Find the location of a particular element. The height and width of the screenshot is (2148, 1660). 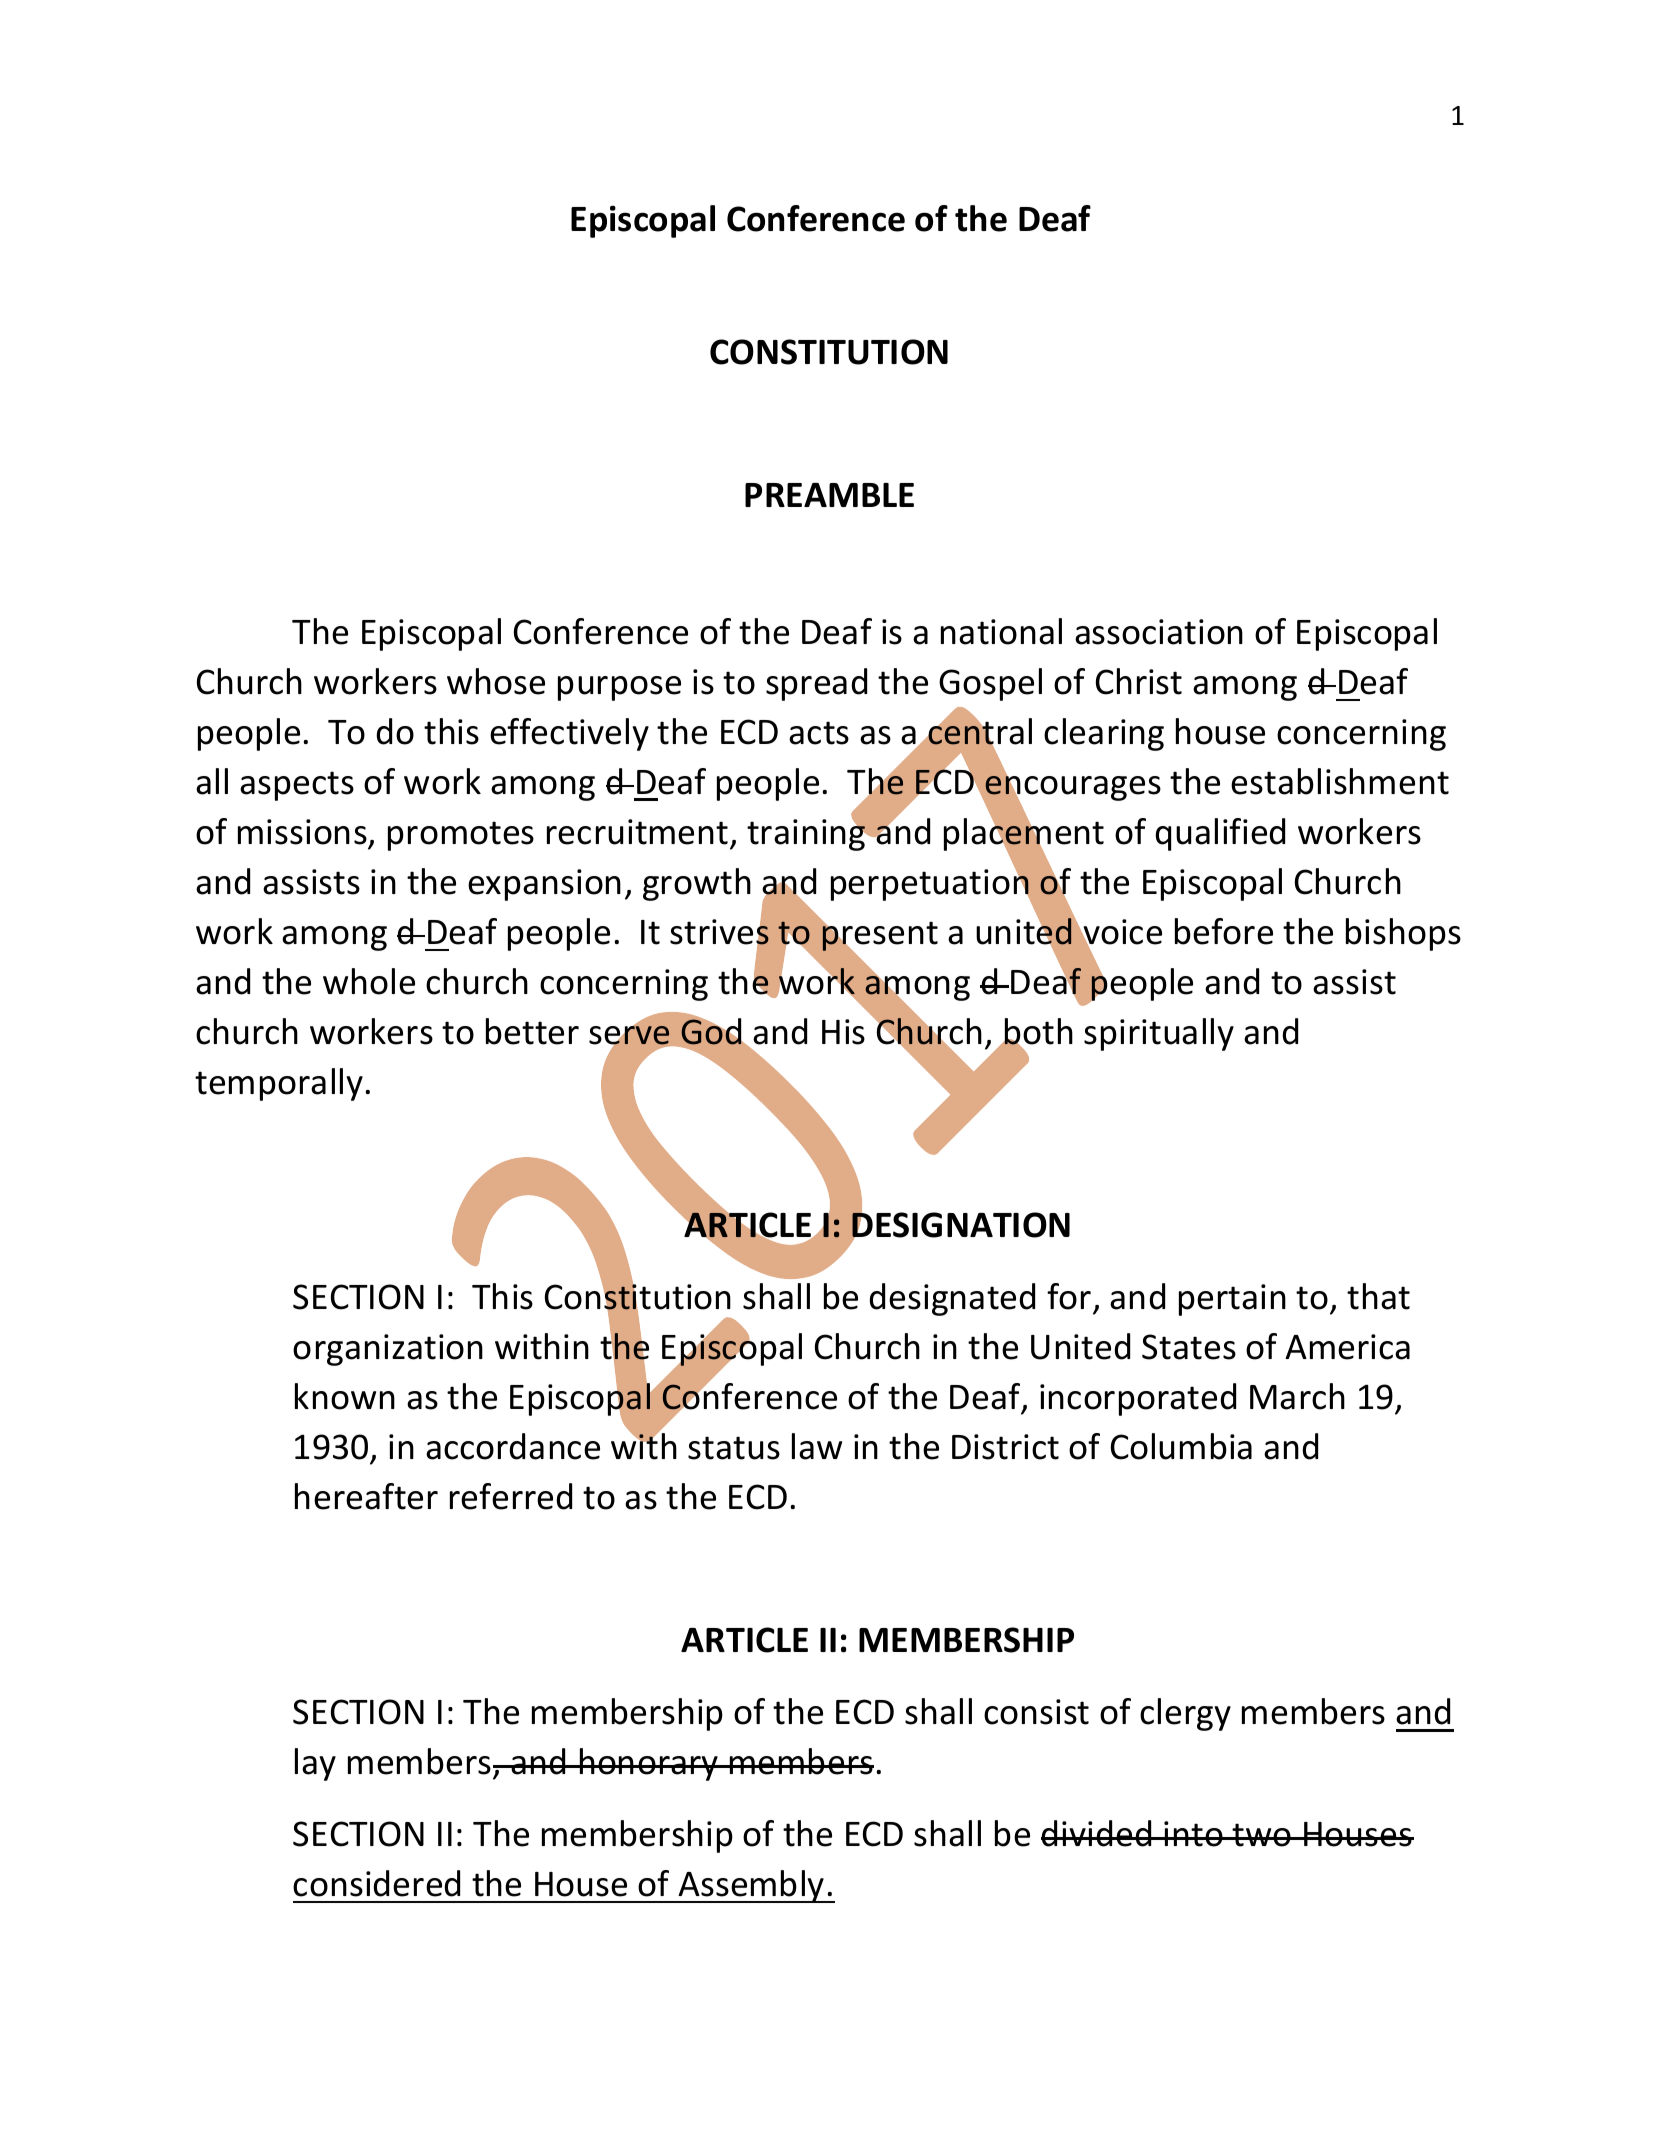

considered is located at coordinates (376, 1883).
